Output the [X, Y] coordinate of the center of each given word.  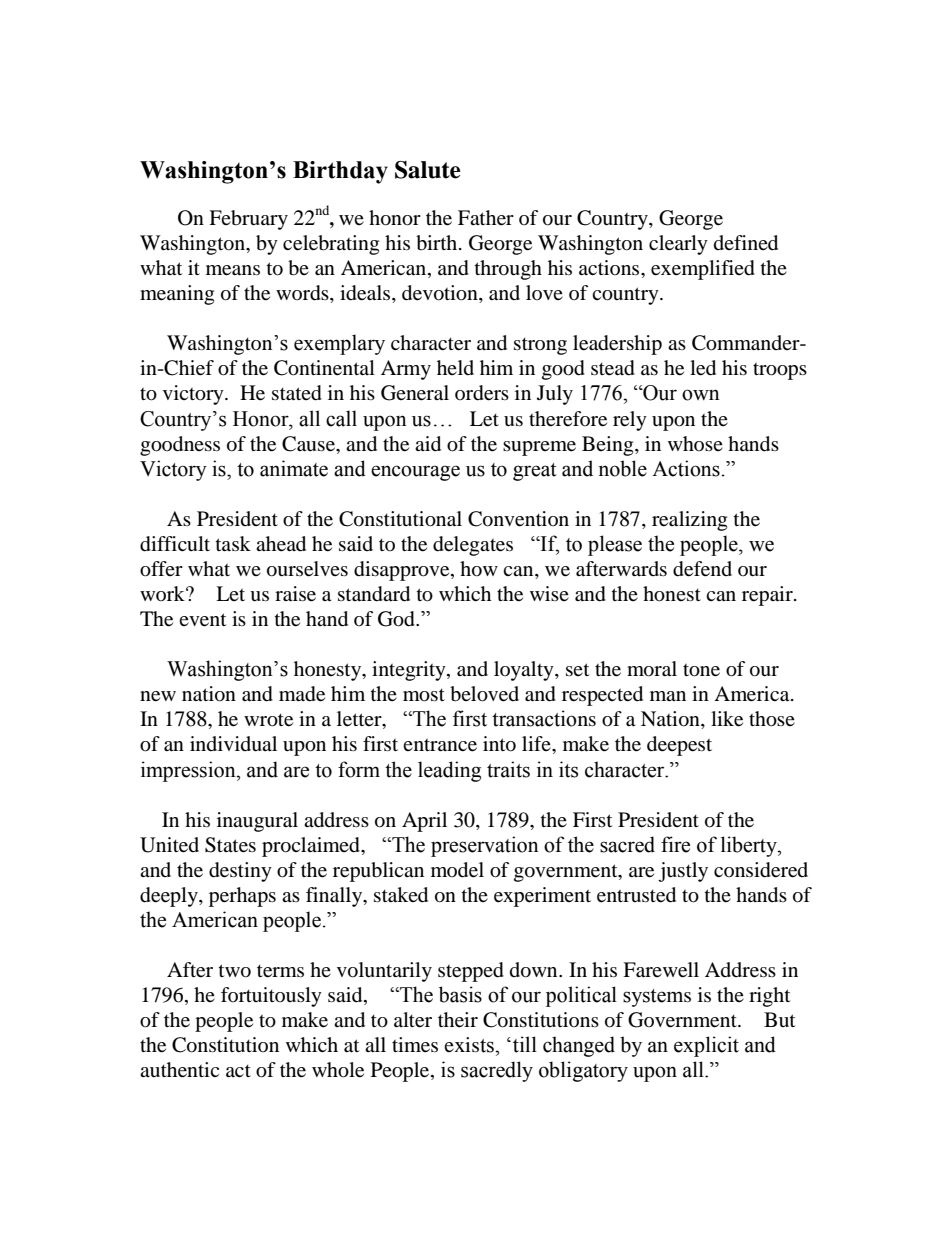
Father [486, 218]
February [248, 220]
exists [470, 1045]
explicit [706, 1046]
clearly [678, 245]
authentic [179, 1070]
